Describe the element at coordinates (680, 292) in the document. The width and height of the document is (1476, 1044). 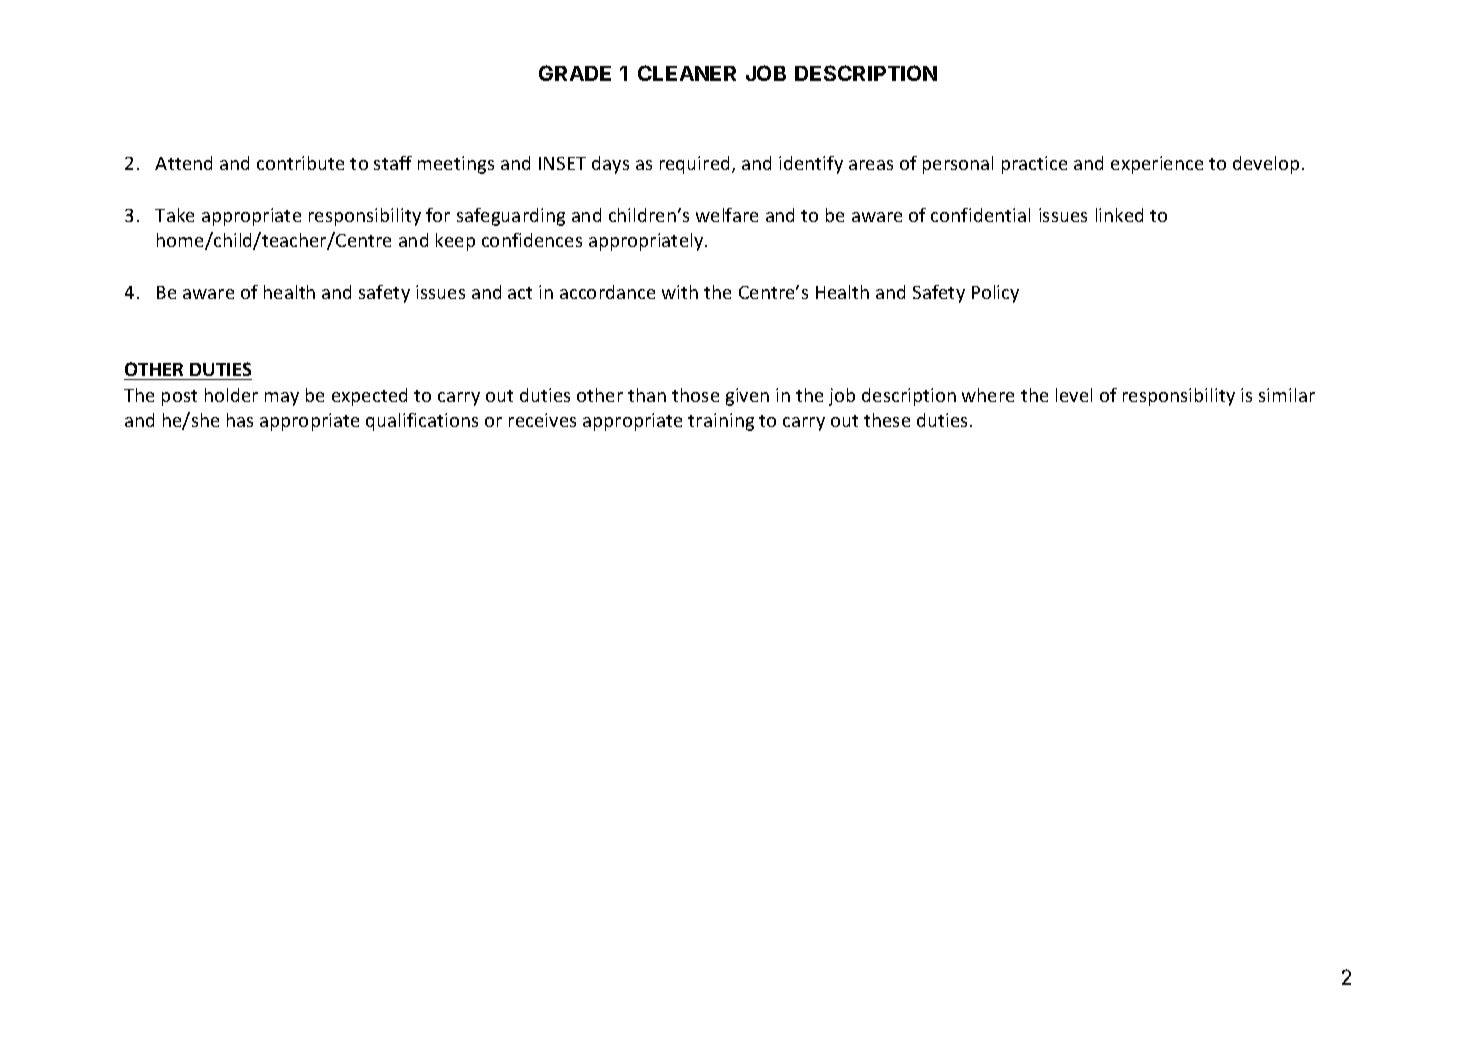
I see `with` at that location.
